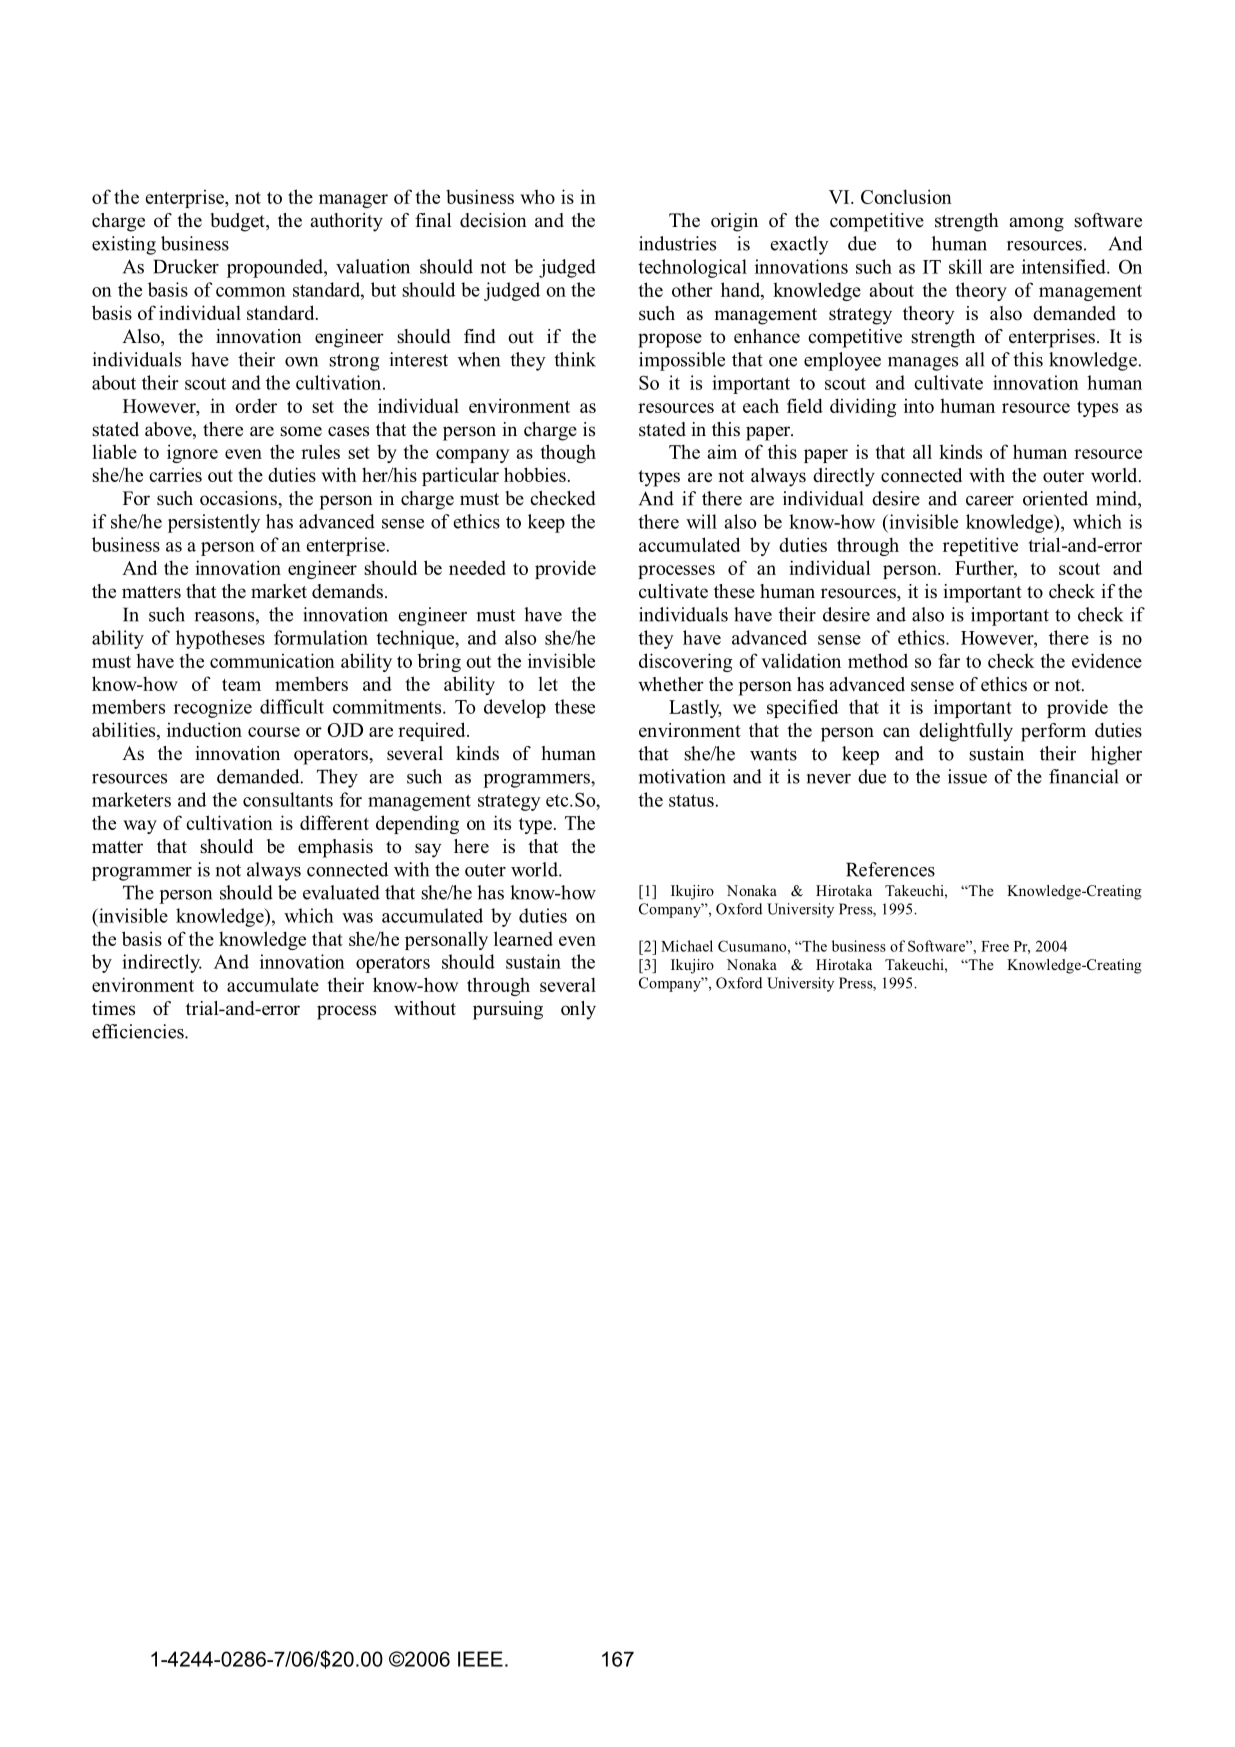 Image resolution: width=1235 pixels, height=1747 pixels. I want to click on among, so click(1037, 224).
